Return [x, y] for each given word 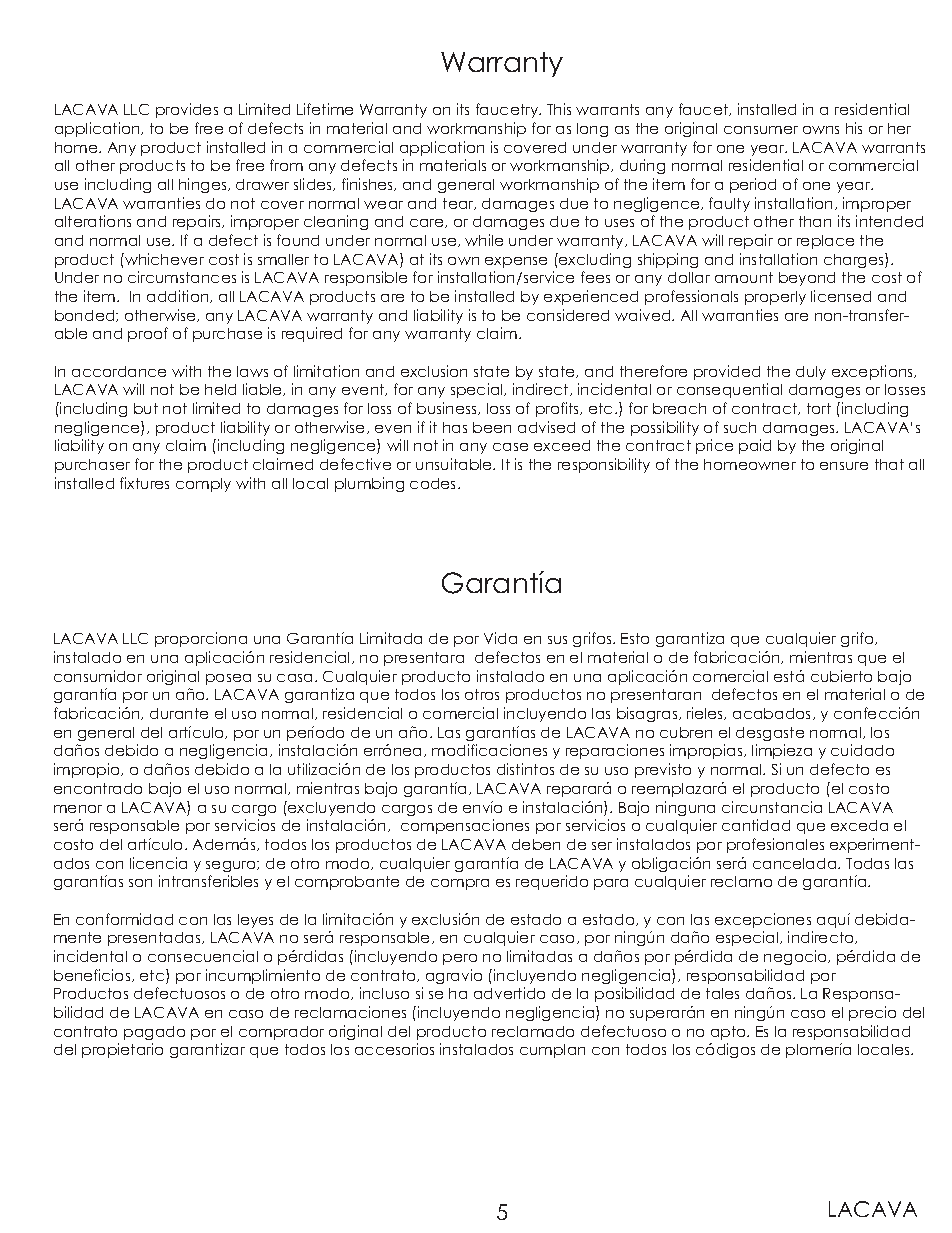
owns [821, 130]
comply [203, 485]
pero [460, 959]
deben [536, 844]
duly [811, 373]
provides [187, 110]
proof [148, 334]
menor [78, 809]
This [559, 109]
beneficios [93, 975]
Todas [867, 863]
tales [722, 993]
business [448, 408]
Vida [500, 638]
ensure [844, 466]
